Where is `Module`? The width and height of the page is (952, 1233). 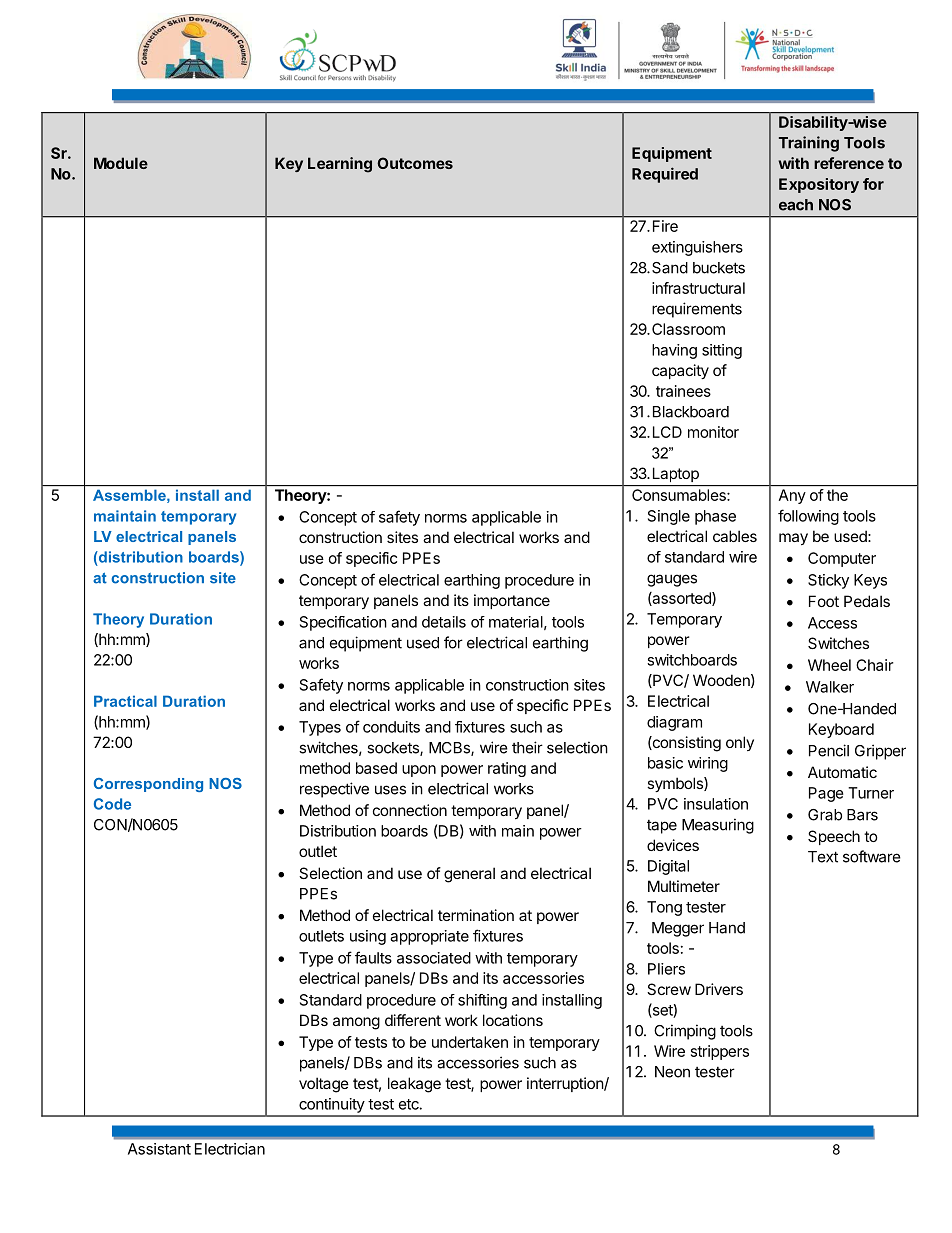
Module is located at coordinates (121, 163).
